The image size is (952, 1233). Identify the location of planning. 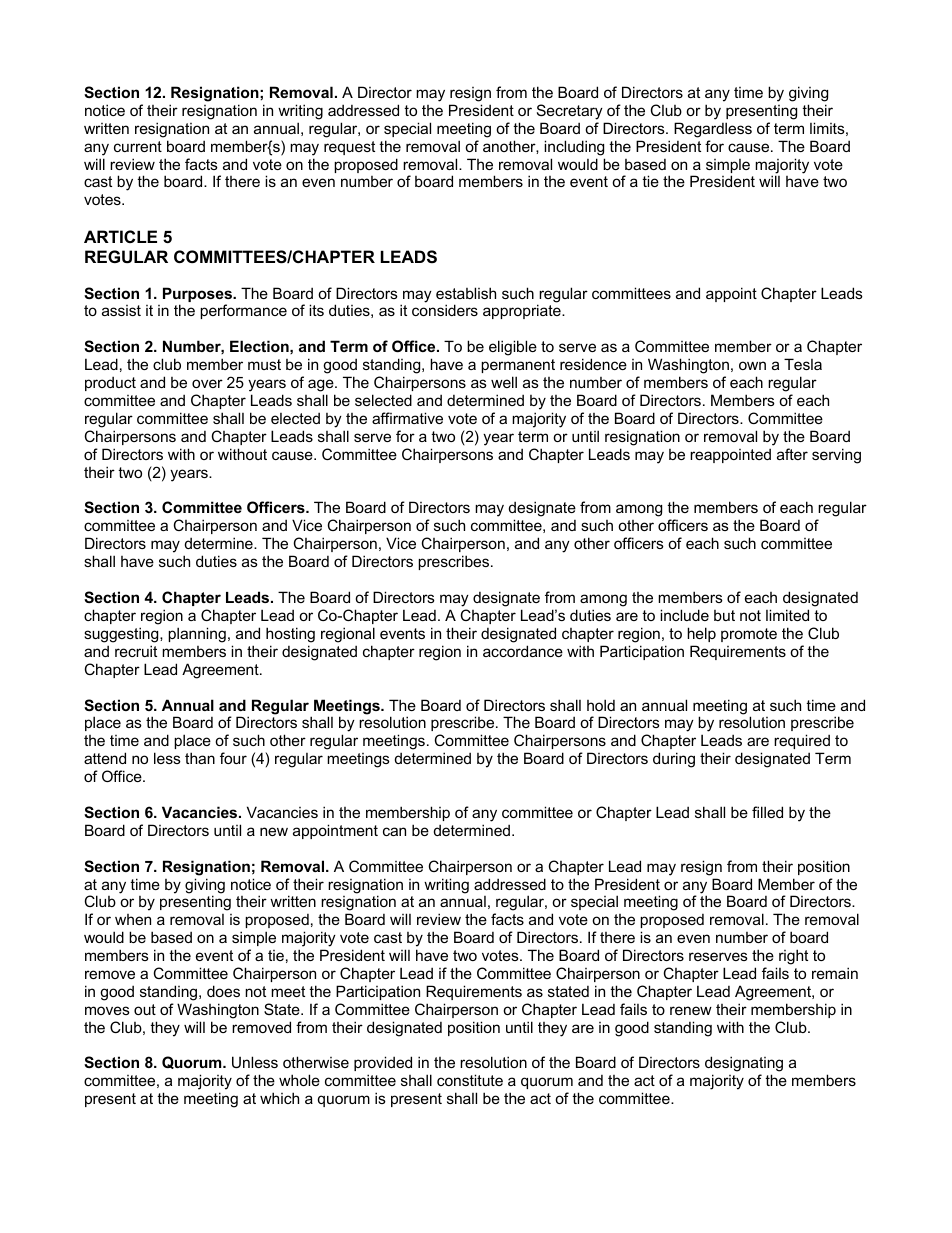
(197, 635).
